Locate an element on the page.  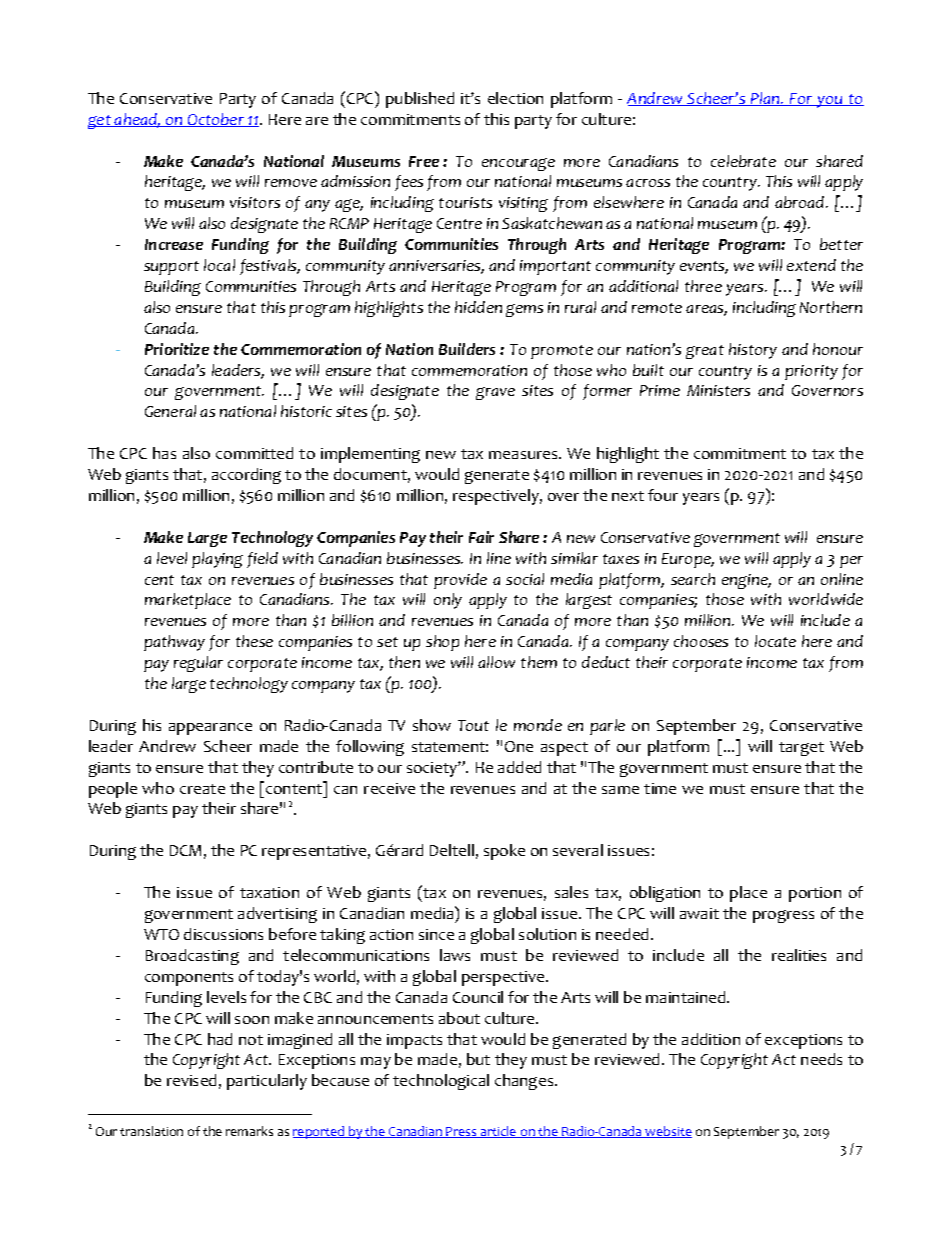
portion is located at coordinates (815, 894).
